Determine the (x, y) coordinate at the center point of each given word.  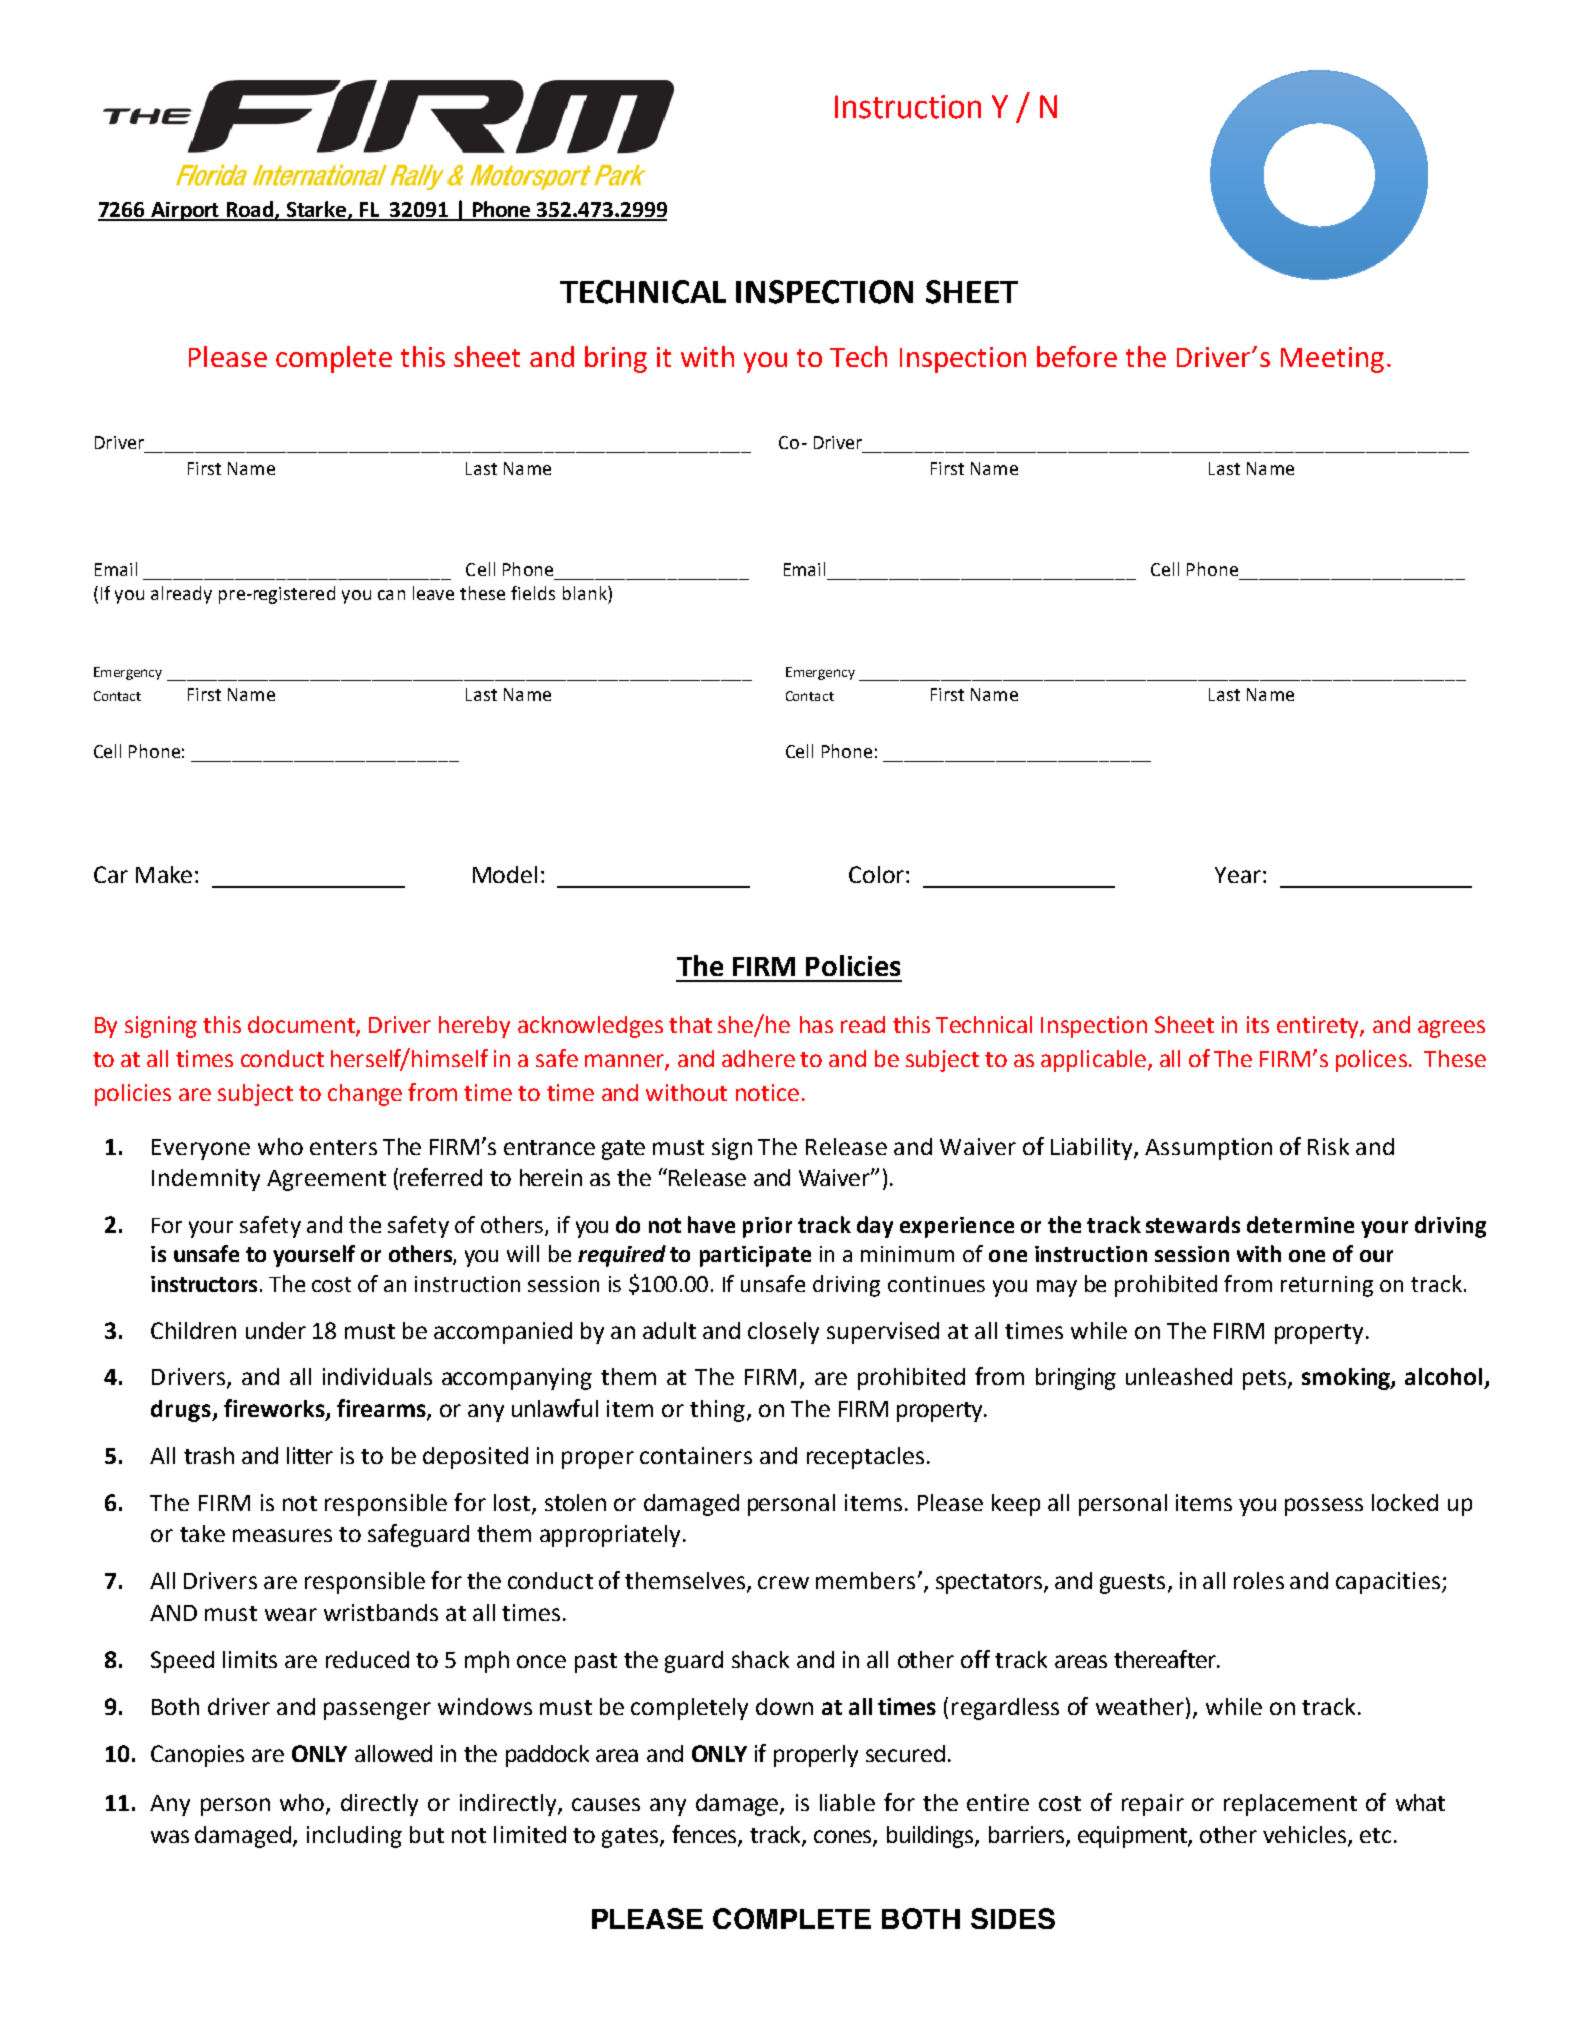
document (302, 1025)
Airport (185, 211)
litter (310, 1455)
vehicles (1304, 1834)
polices (1371, 1061)
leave (433, 593)
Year (1238, 875)
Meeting (1332, 360)
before (1077, 356)
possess (1324, 1507)
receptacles (865, 1458)
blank (586, 593)
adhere (758, 1058)
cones (844, 1837)
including (354, 1837)
